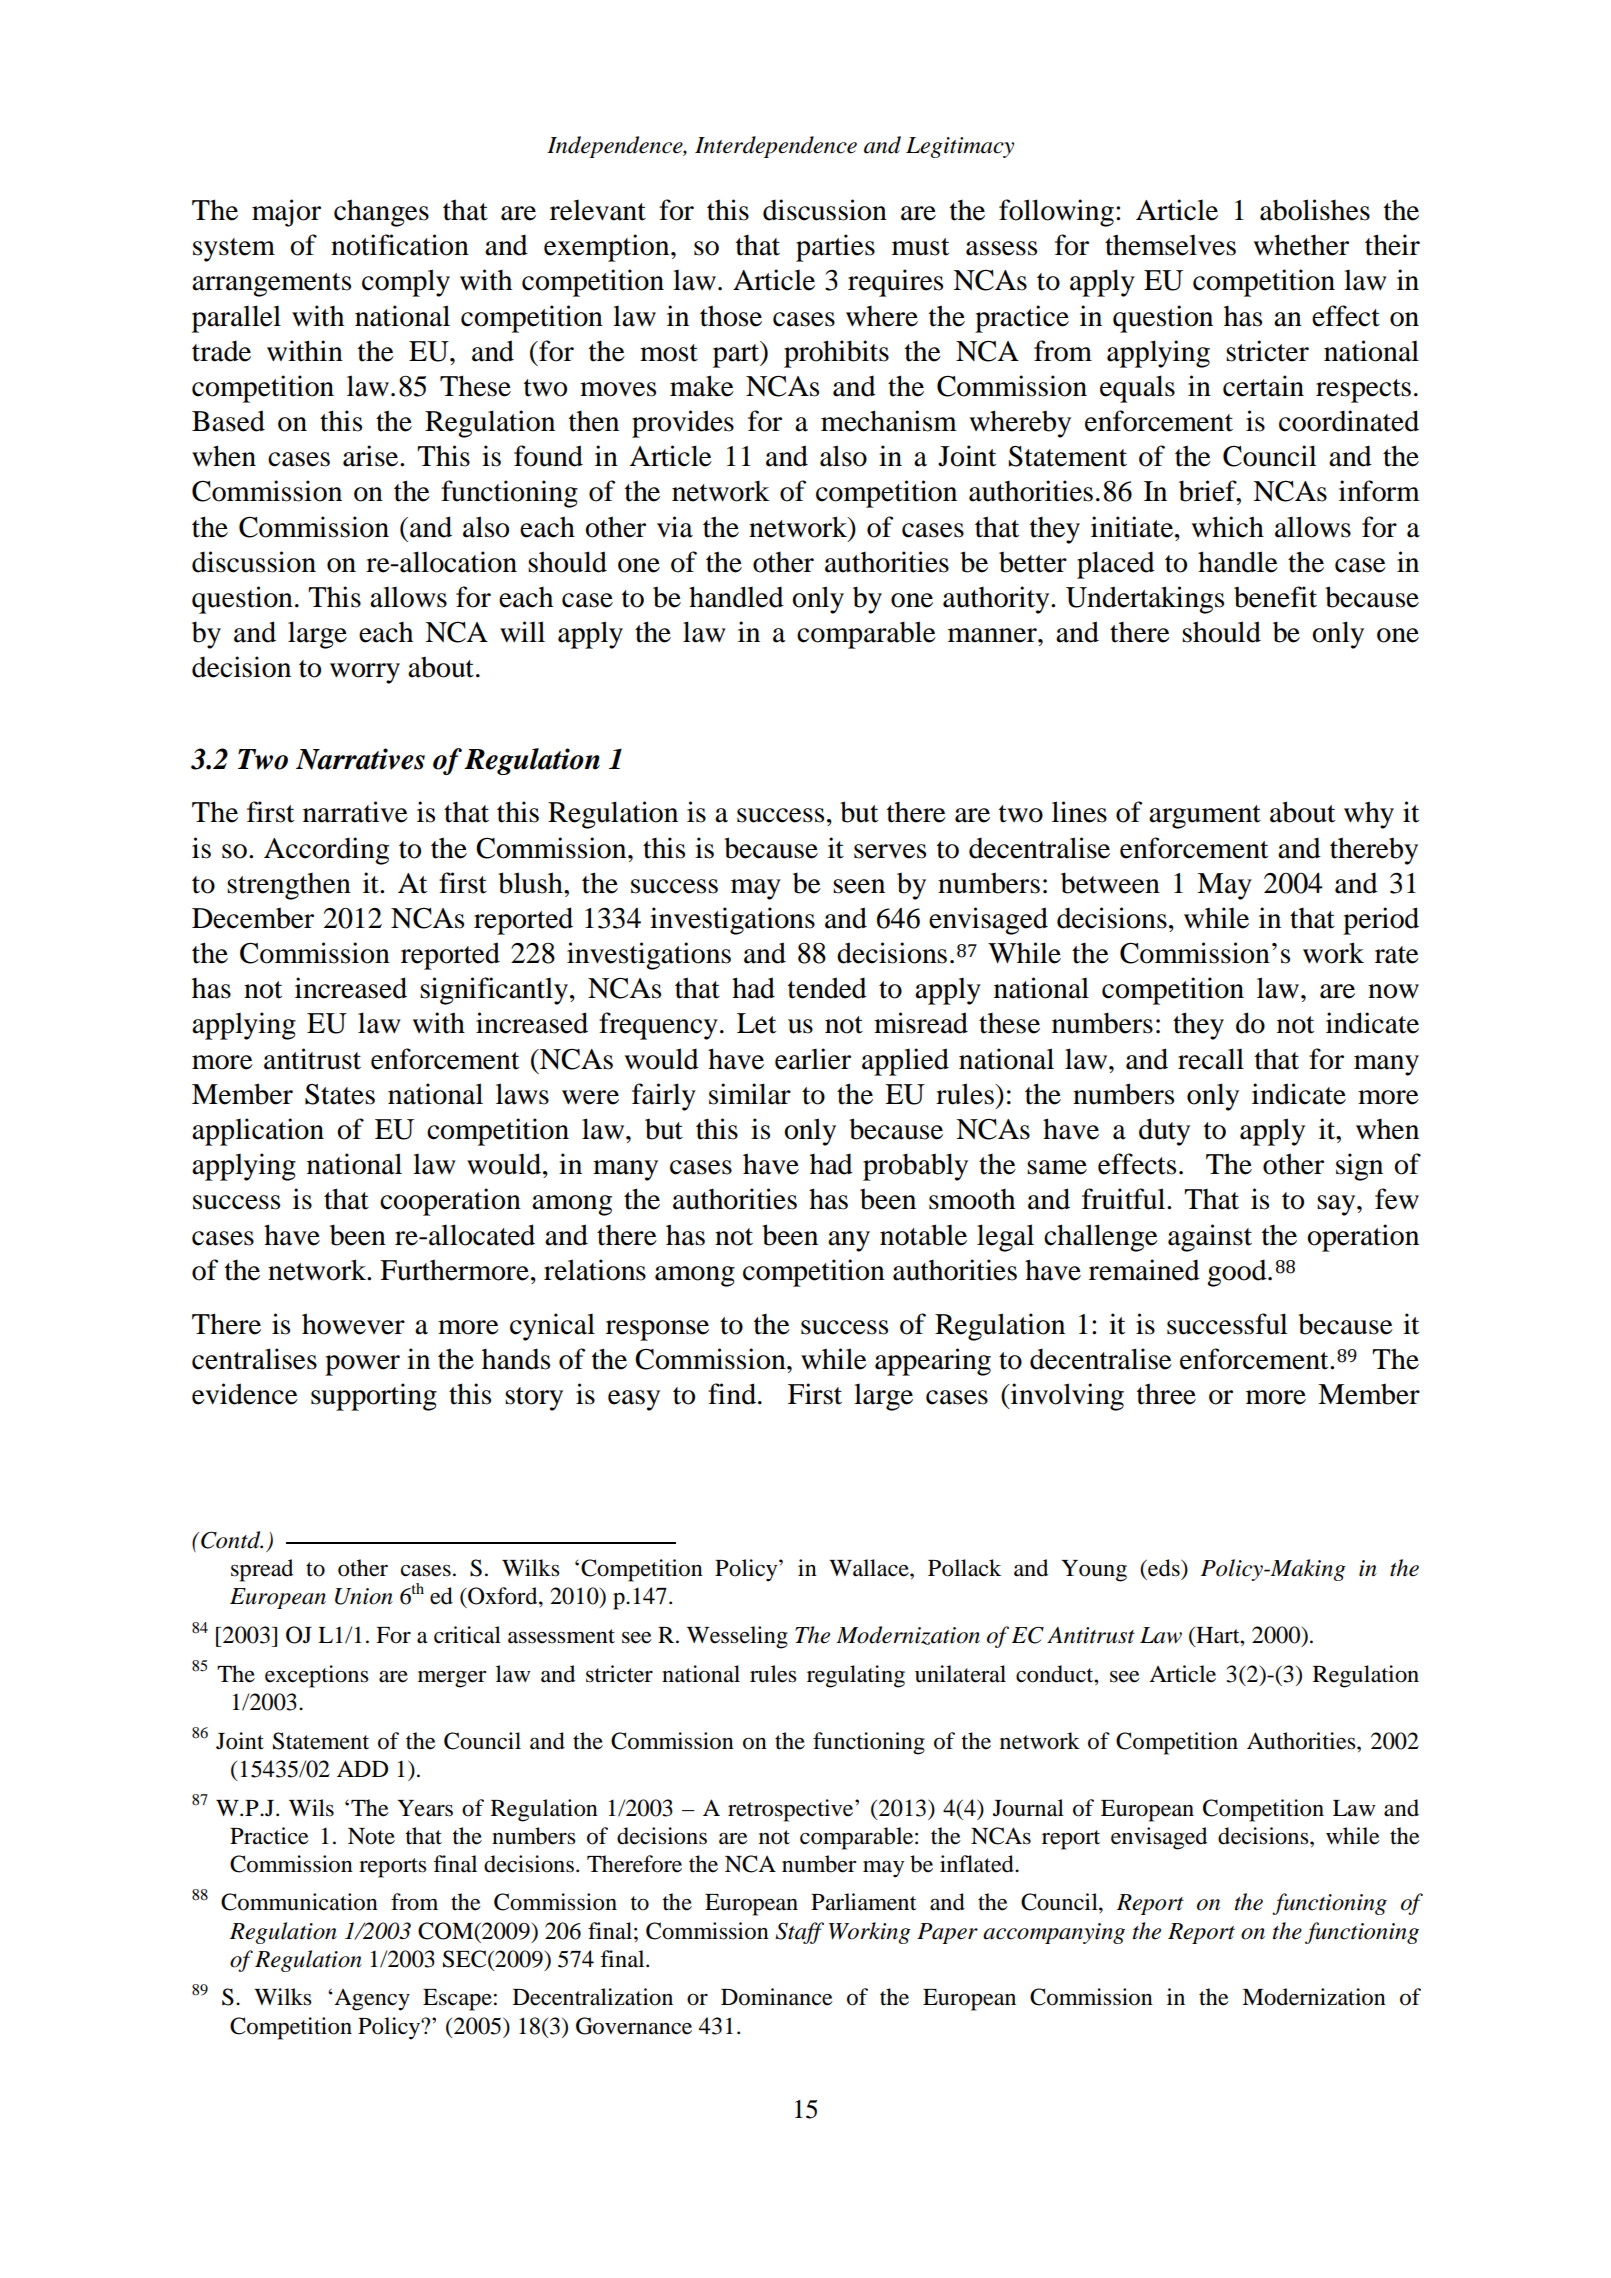 This document has width=1611, height=2278. I want to click on seen, so click(859, 886).
